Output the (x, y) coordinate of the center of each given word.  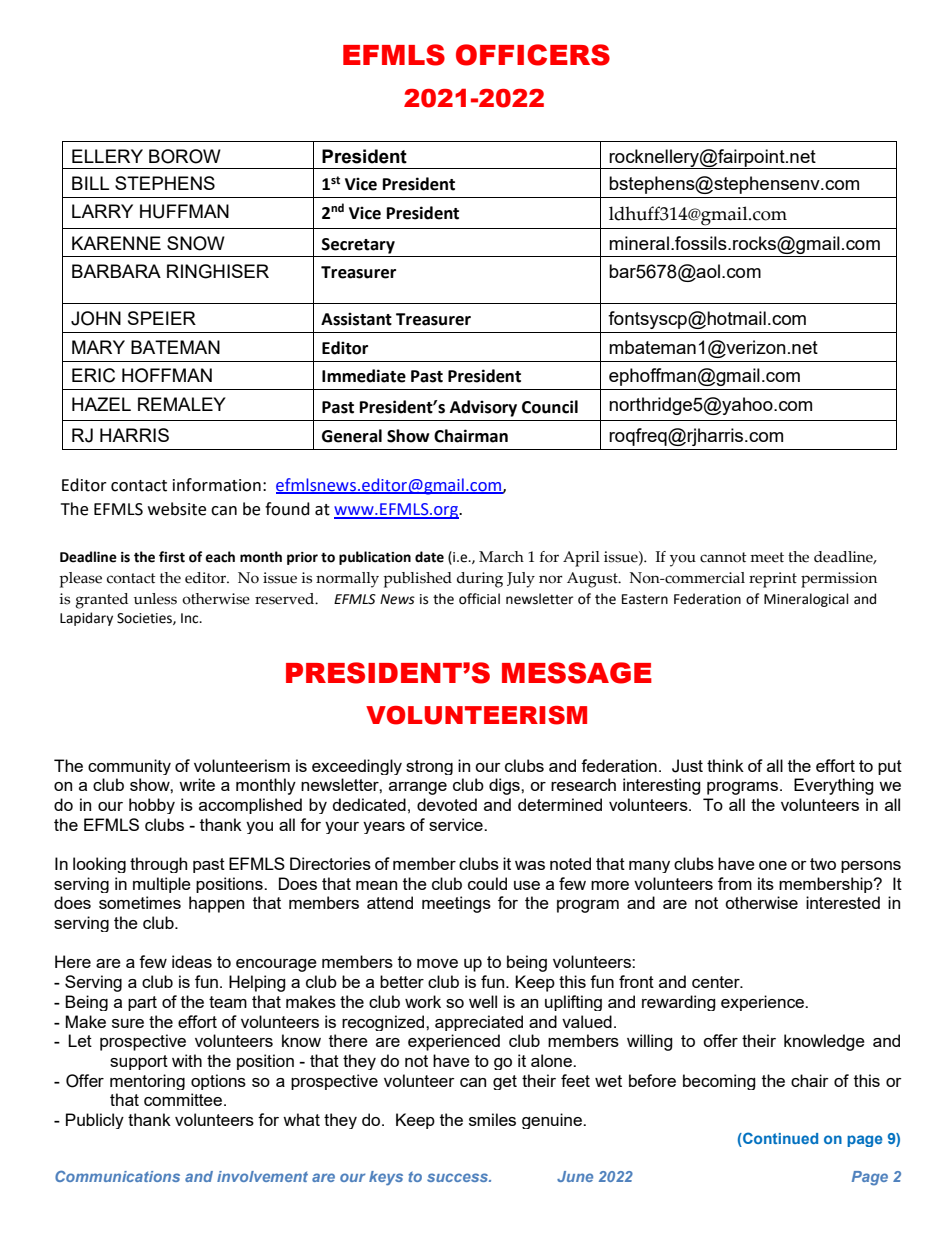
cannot (723, 557)
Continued (779, 1139)
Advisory (483, 408)
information (217, 485)
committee (183, 1099)
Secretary (358, 246)
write (197, 784)
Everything (834, 786)
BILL (90, 183)
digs (505, 786)
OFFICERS (533, 55)
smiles (492, 1119)
